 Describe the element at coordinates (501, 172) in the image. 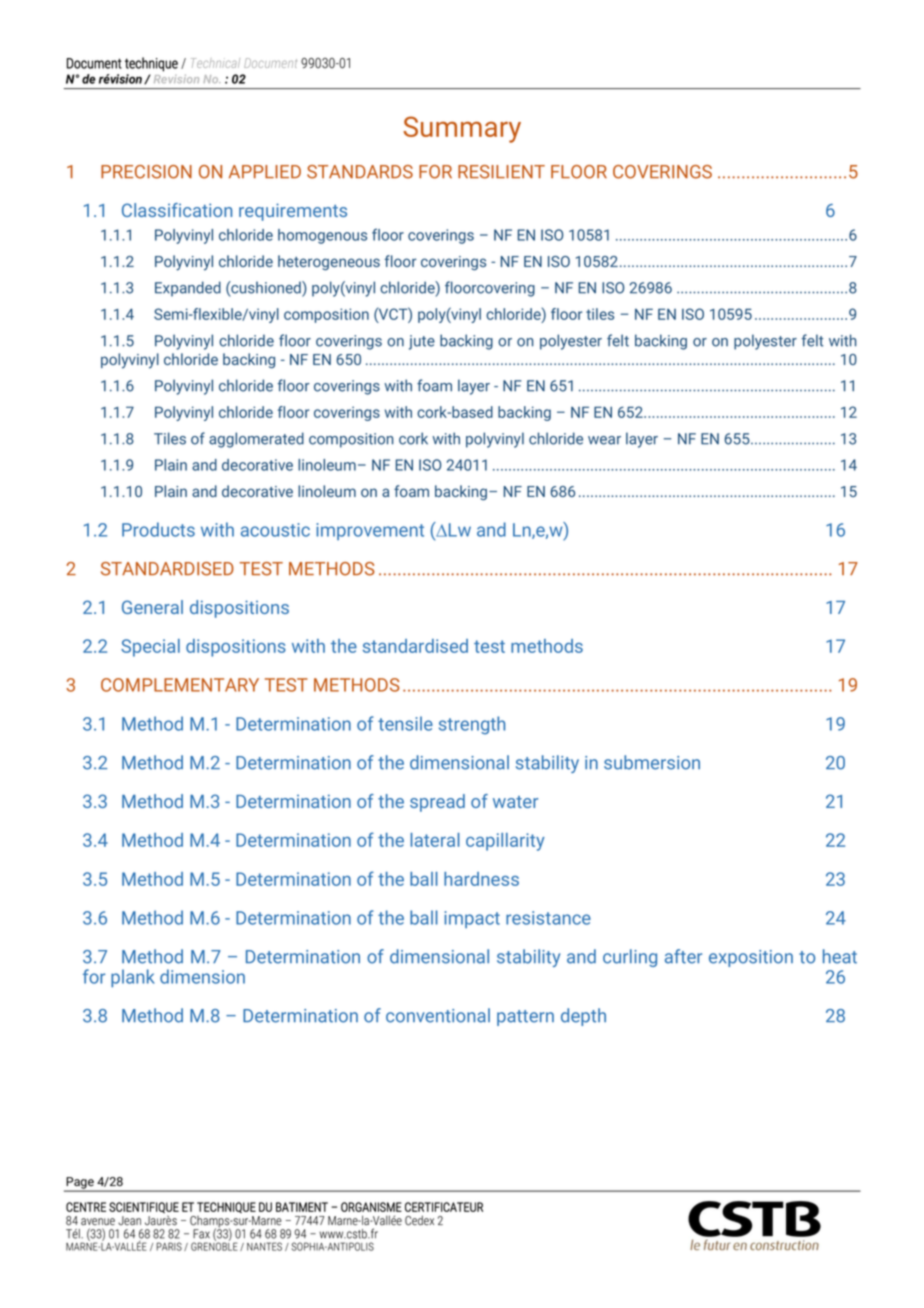

I see `RESILIENT` at that location.
